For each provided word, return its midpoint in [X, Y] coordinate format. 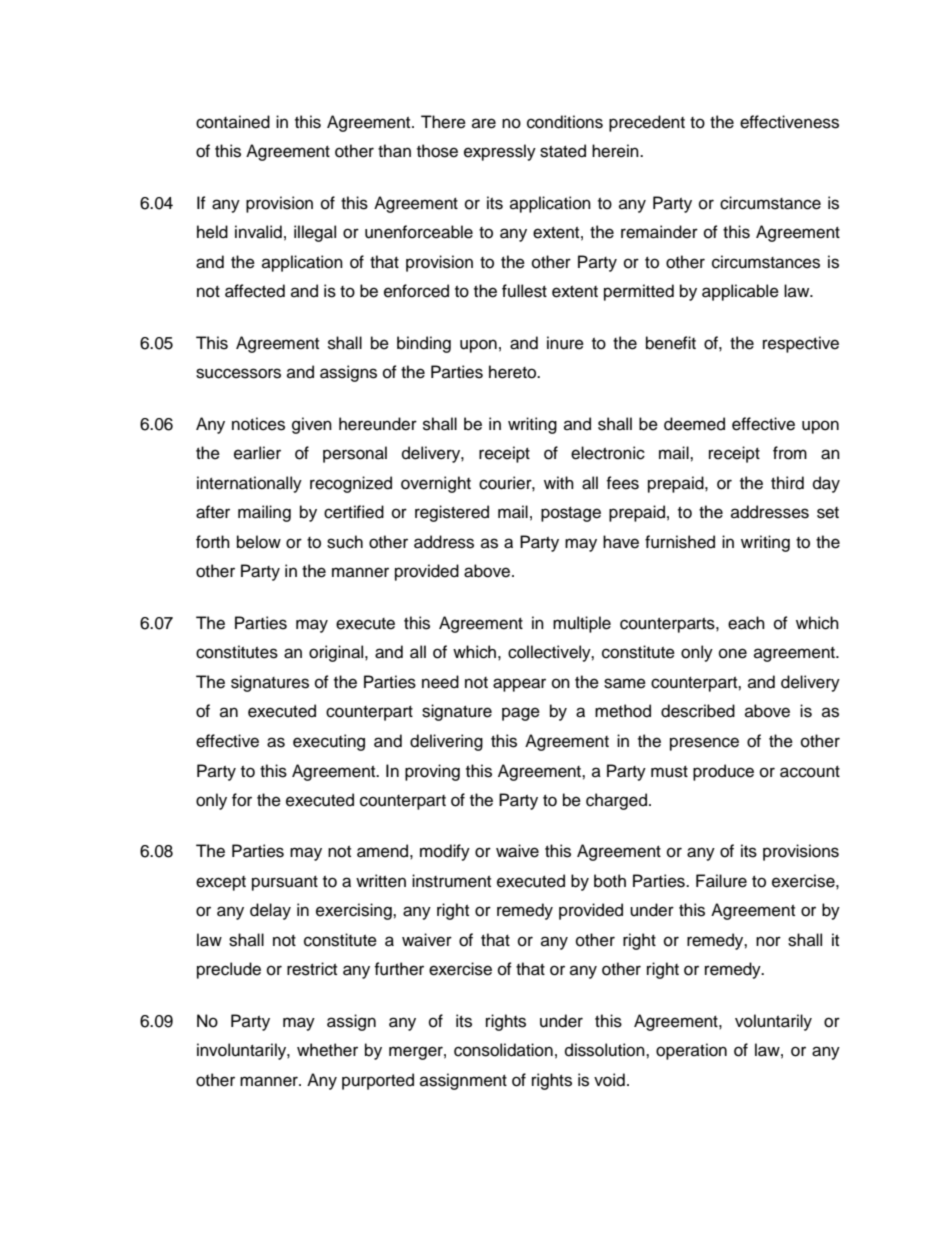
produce [723, 772]
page [521, 714]
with [559, 482]
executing [329, 742]
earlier [257, 453]
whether [327, 1050]
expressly [500, 152]
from [790, 453]
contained [233, 122]
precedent [647, 123]
